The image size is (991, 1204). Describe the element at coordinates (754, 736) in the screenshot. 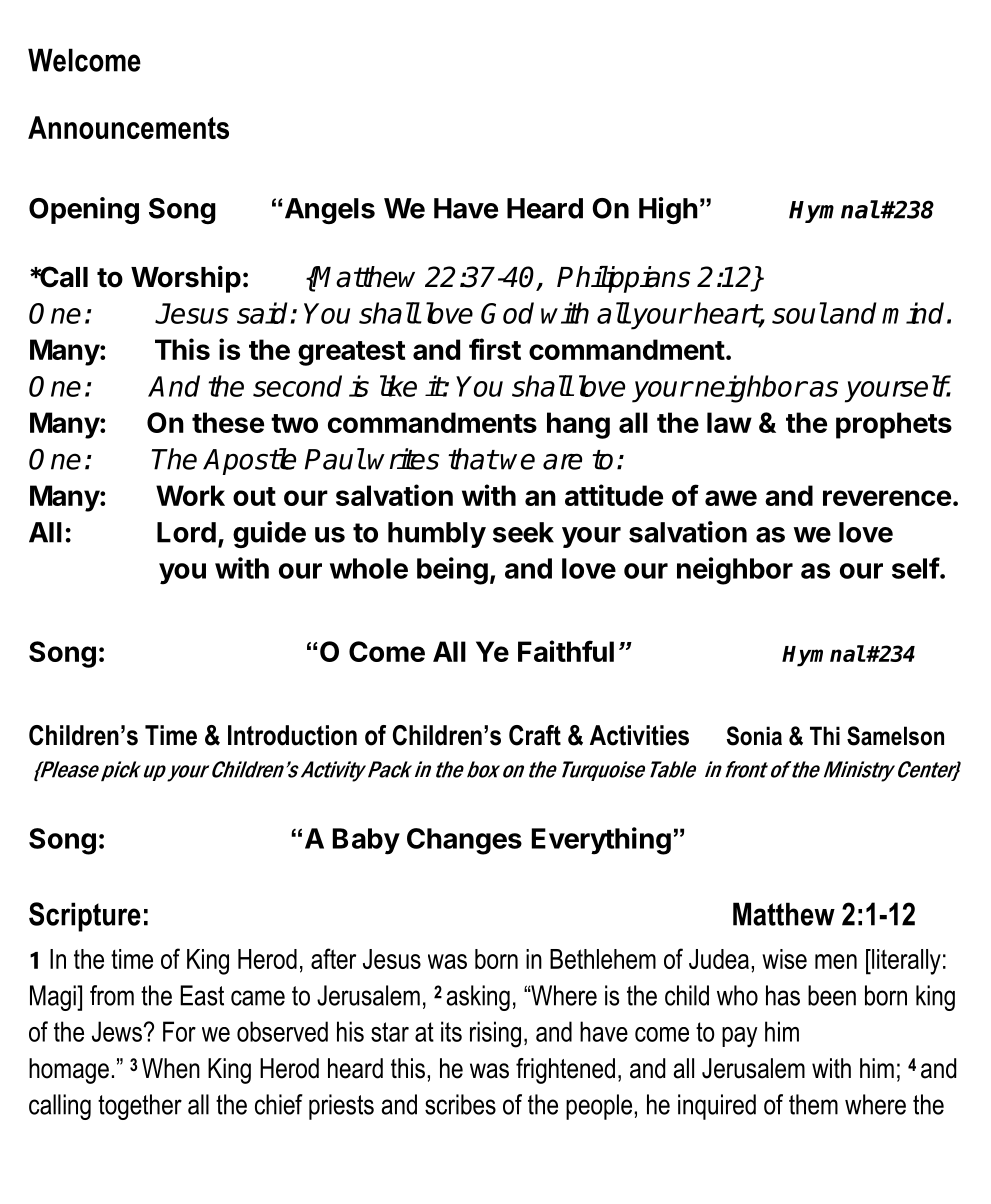

I see `Sonia` at that location.
